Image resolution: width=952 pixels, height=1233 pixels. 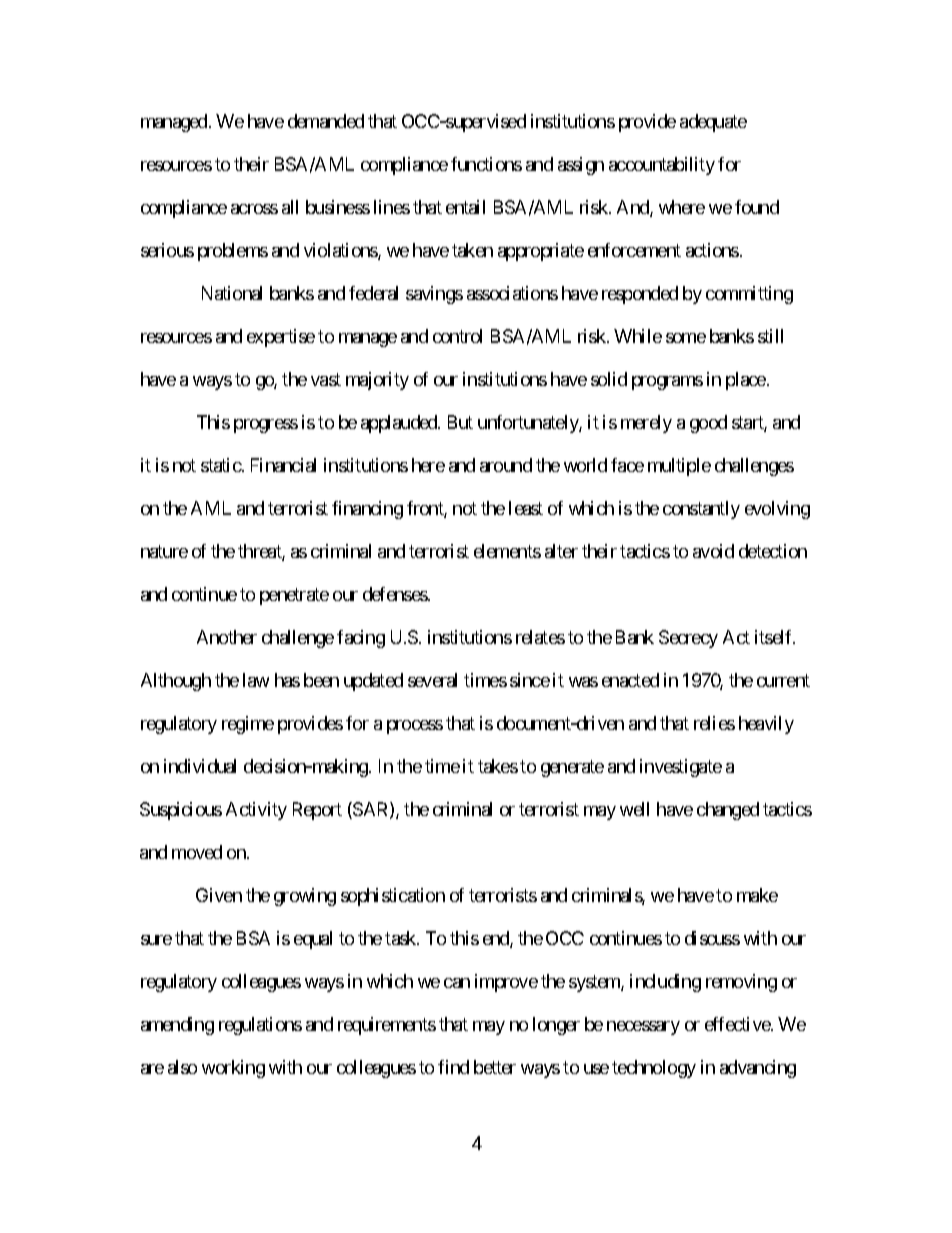 I want to click on effective, so click(x=738, y=1024).
